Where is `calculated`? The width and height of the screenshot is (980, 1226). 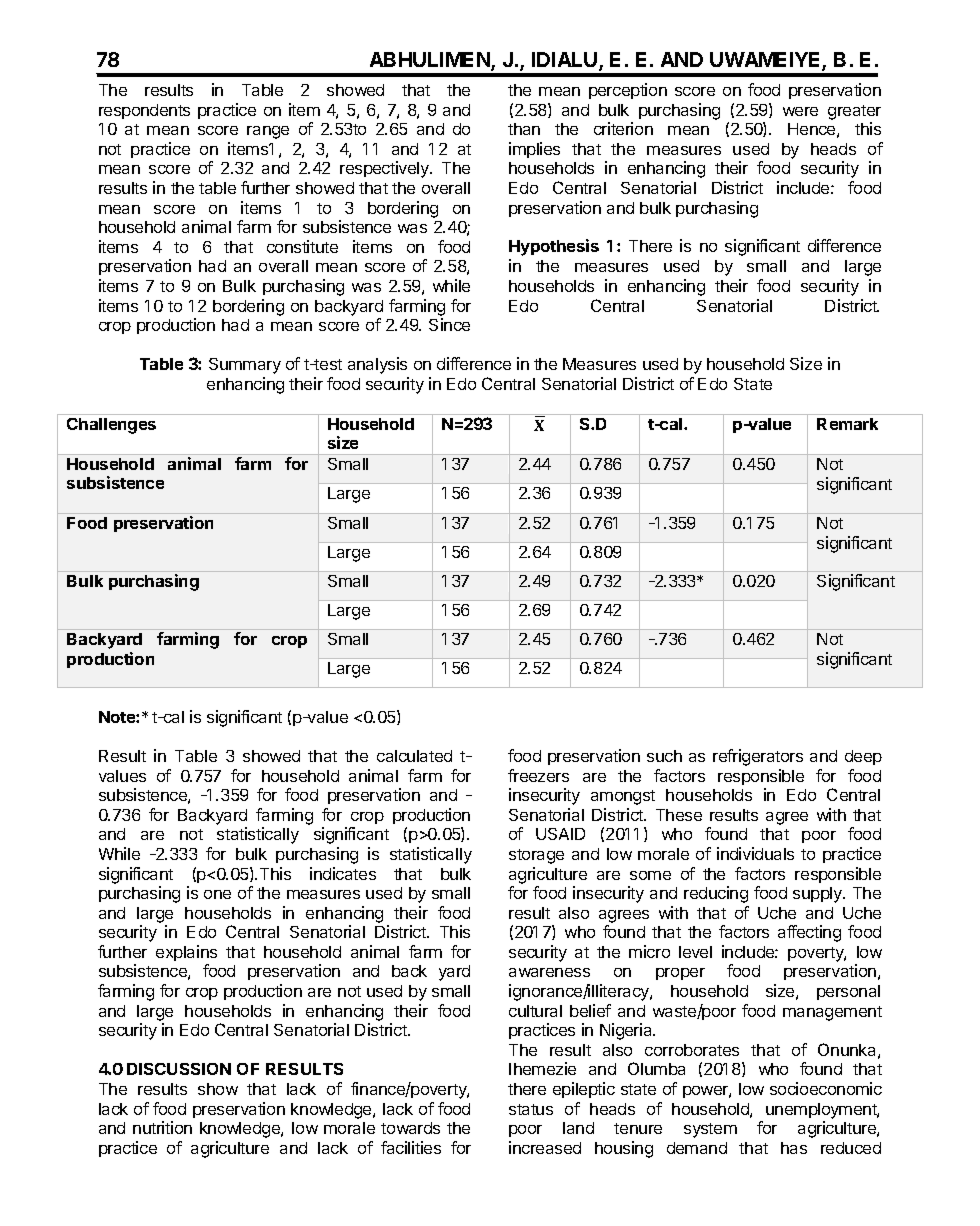 calculated is located at coordinates (414, 756).
